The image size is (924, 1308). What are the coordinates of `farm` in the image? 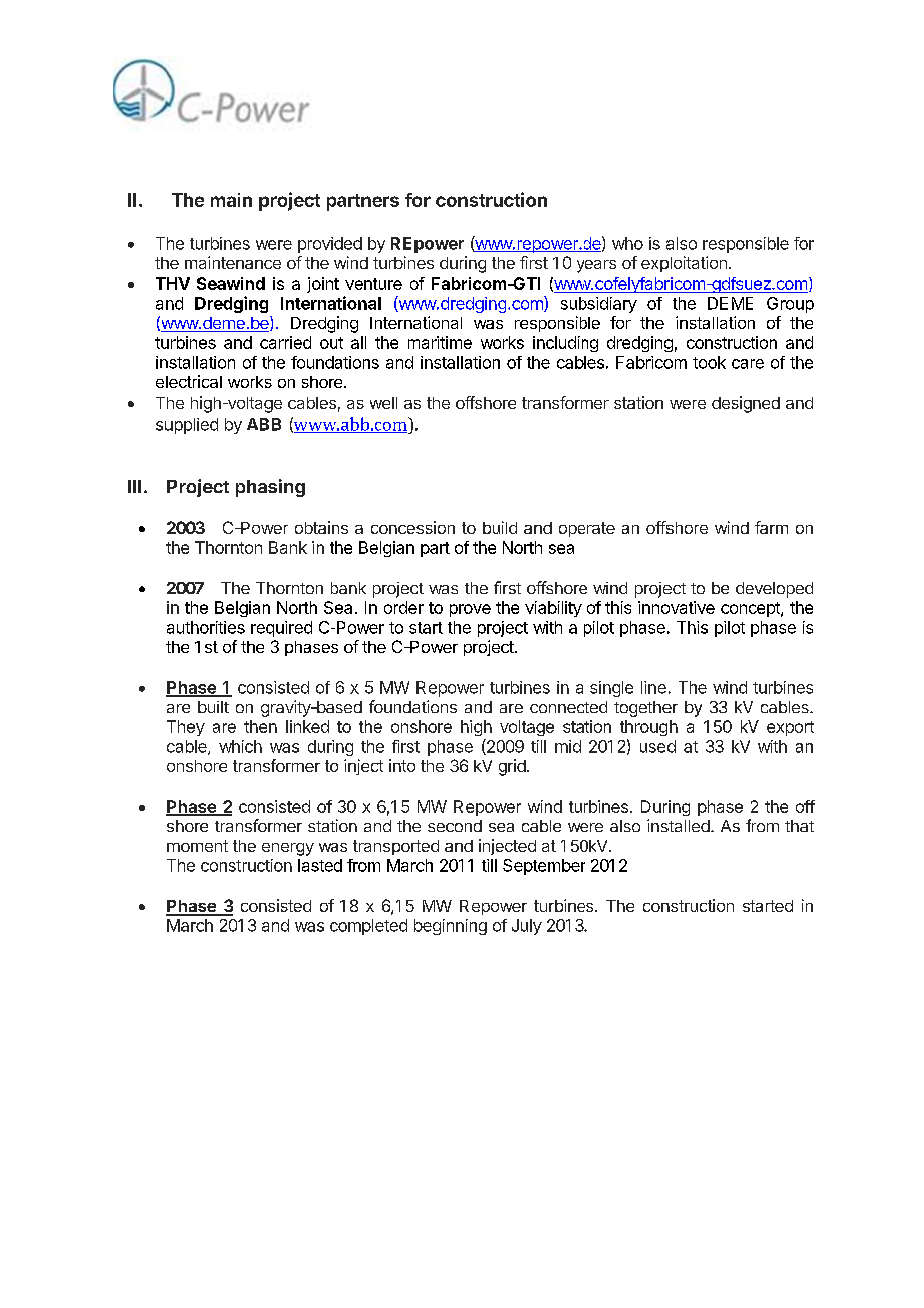 It's located at (771, 527).
